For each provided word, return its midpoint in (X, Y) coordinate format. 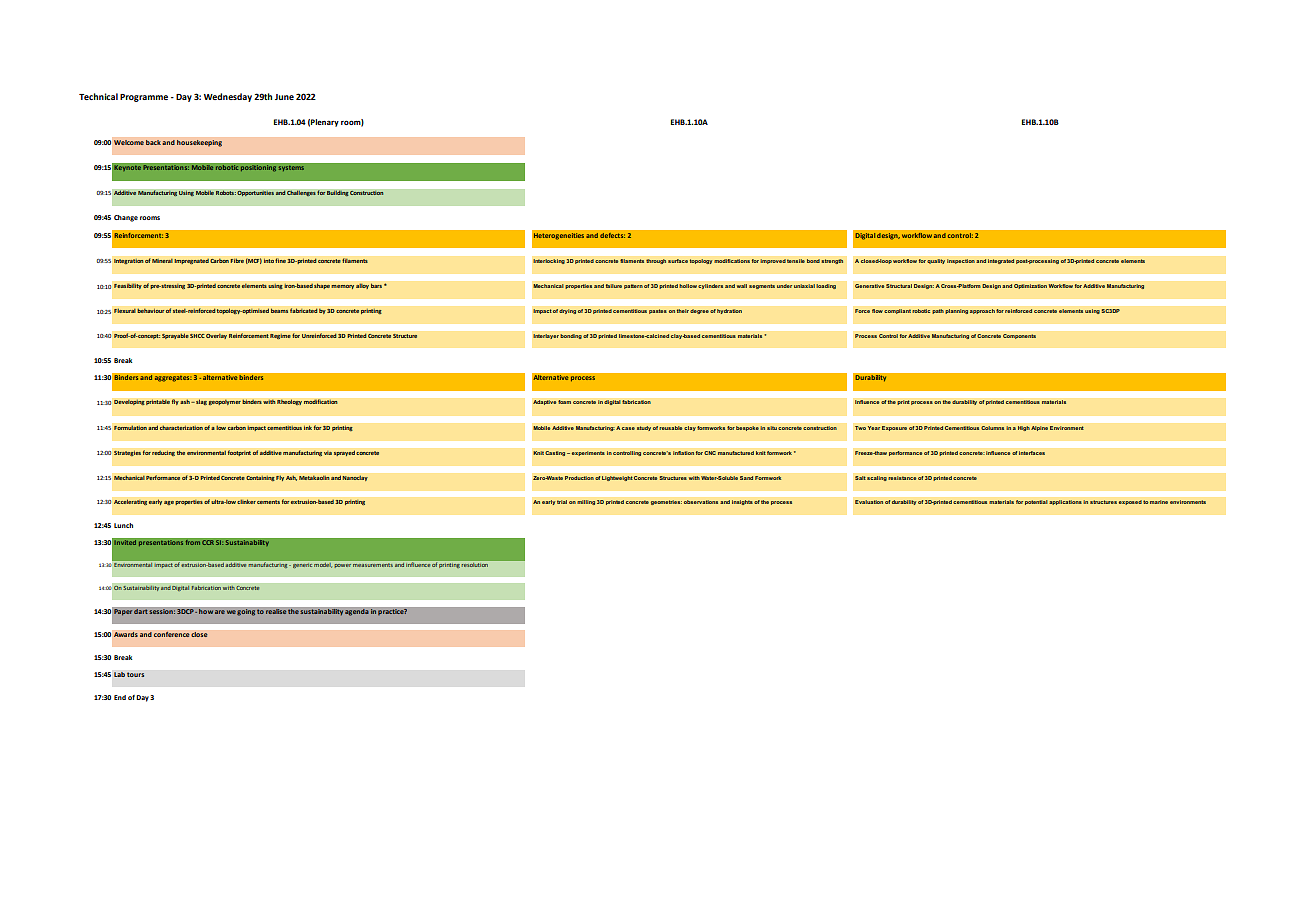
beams (280, 310)
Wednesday (228, 97)
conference (171, 634)
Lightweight (617, 478)
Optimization (1030, 286)
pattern (633, 286)
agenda (357, 612)
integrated (1001, 261)
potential (1036, 502)
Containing (260, 478)
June (284, 97)
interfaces (1032, 453)
